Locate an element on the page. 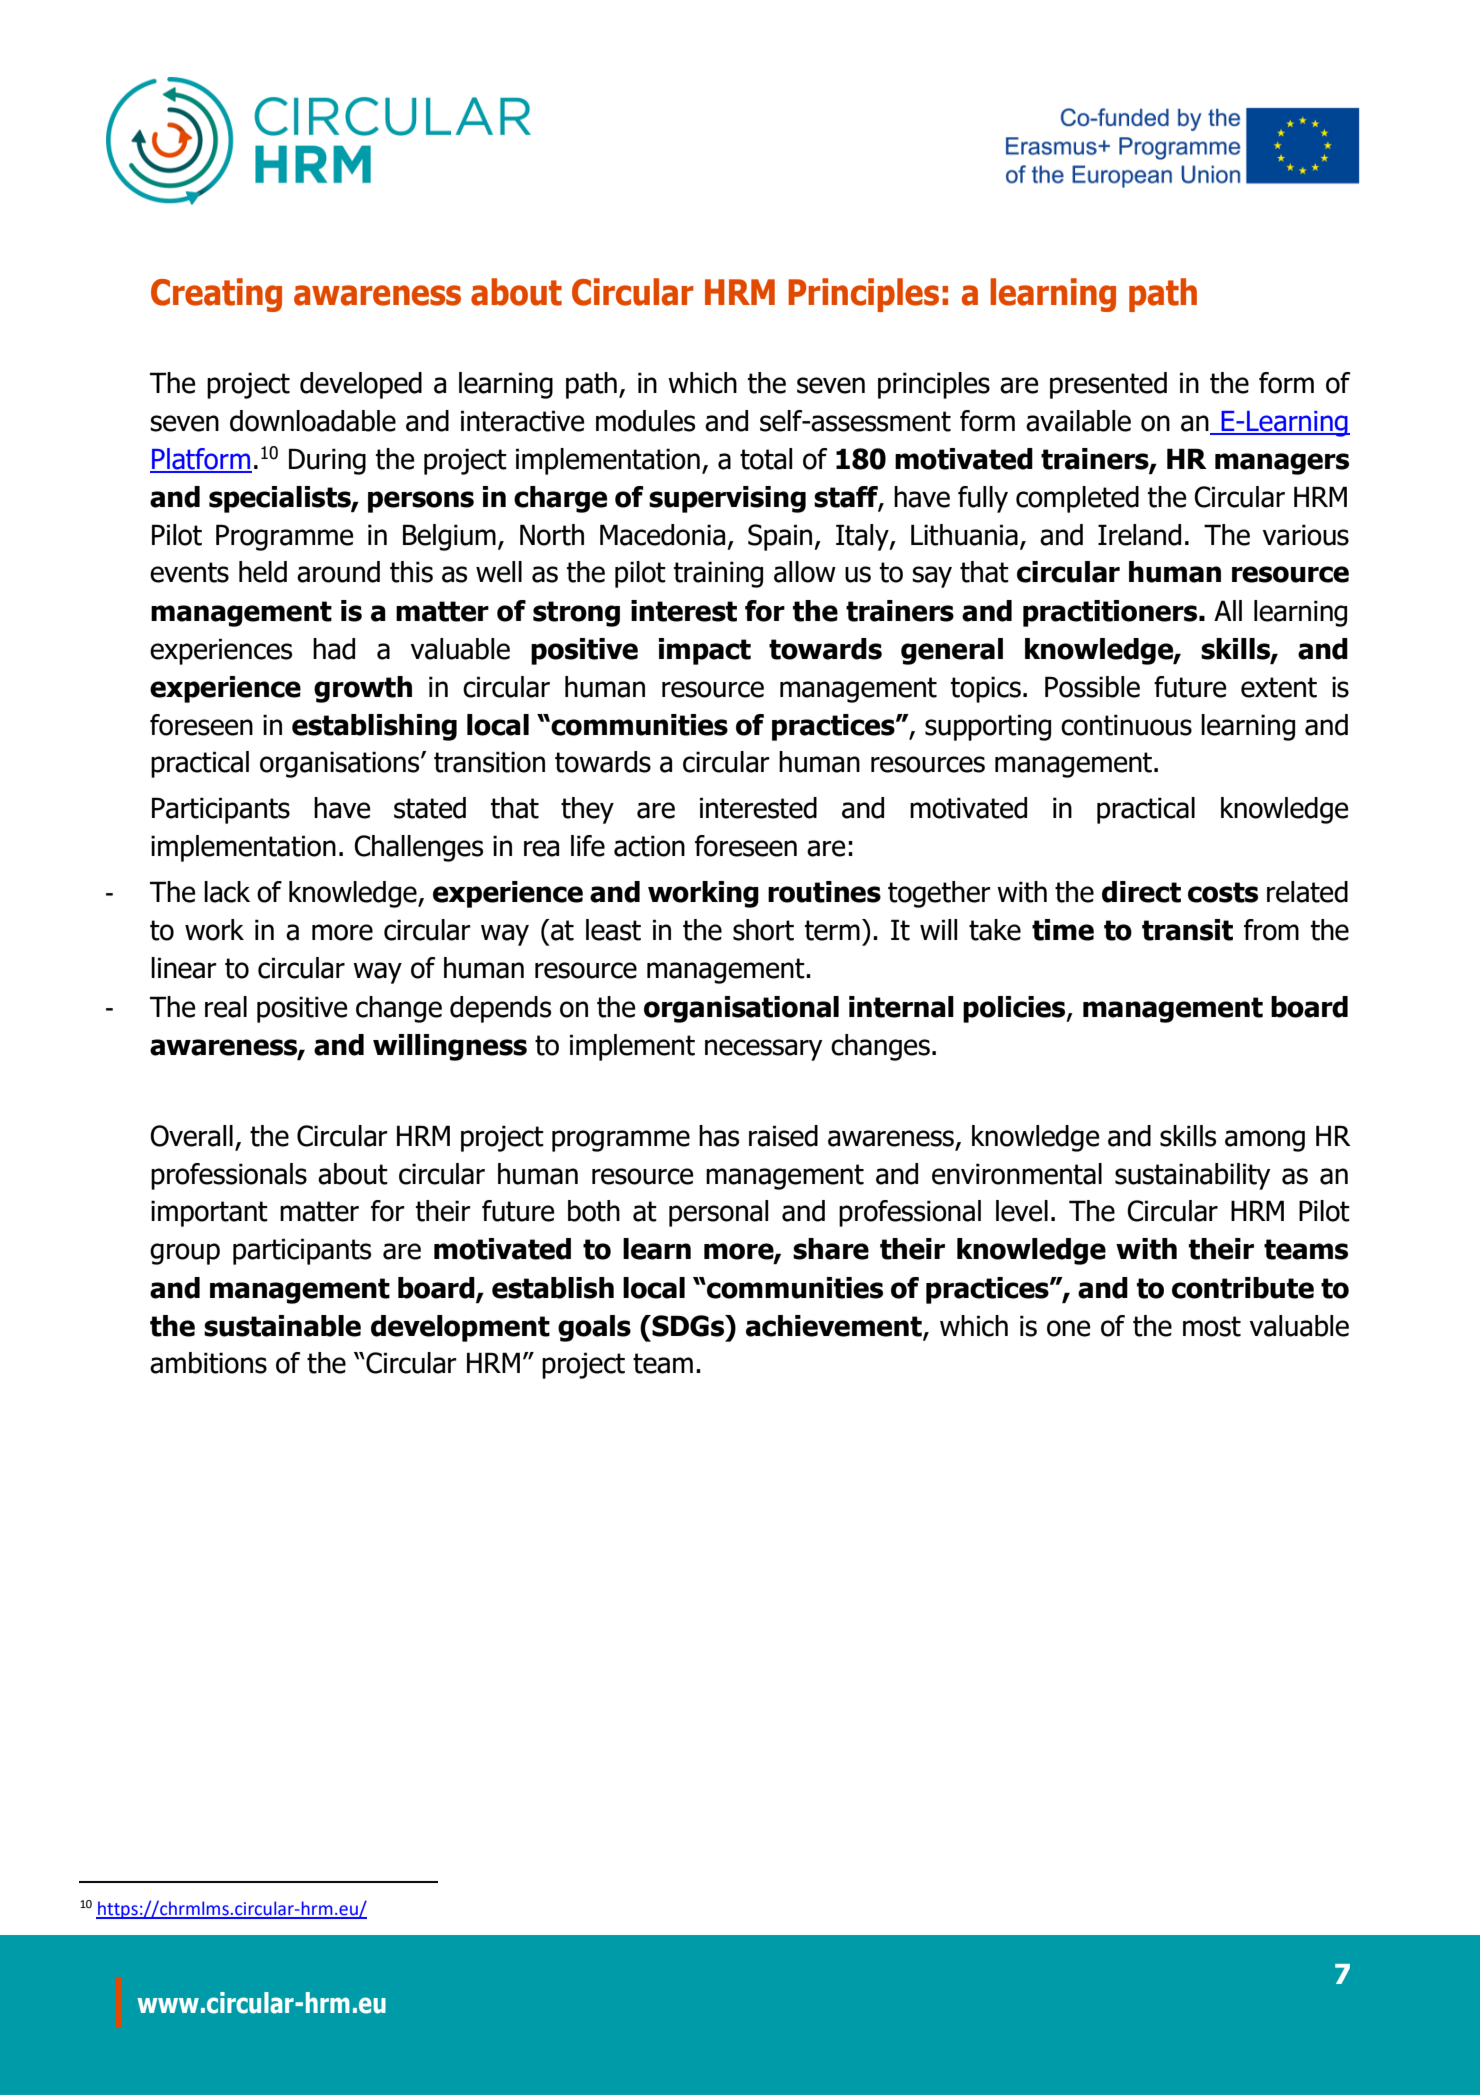 The height and width of the image is (2096, 1480). action is located at coordinates (649, 846).
